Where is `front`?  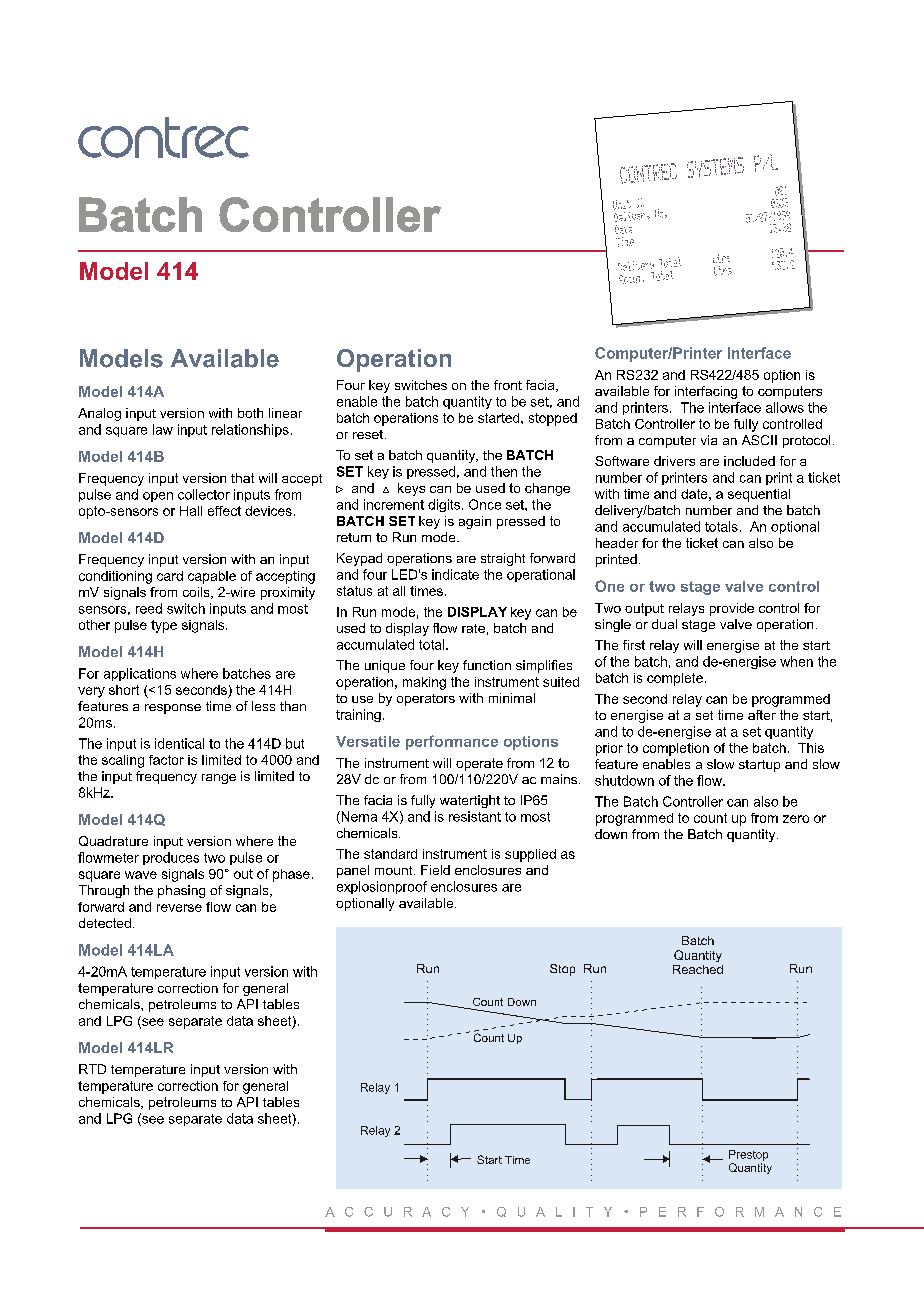
front is located at coordinates (508, 385).
